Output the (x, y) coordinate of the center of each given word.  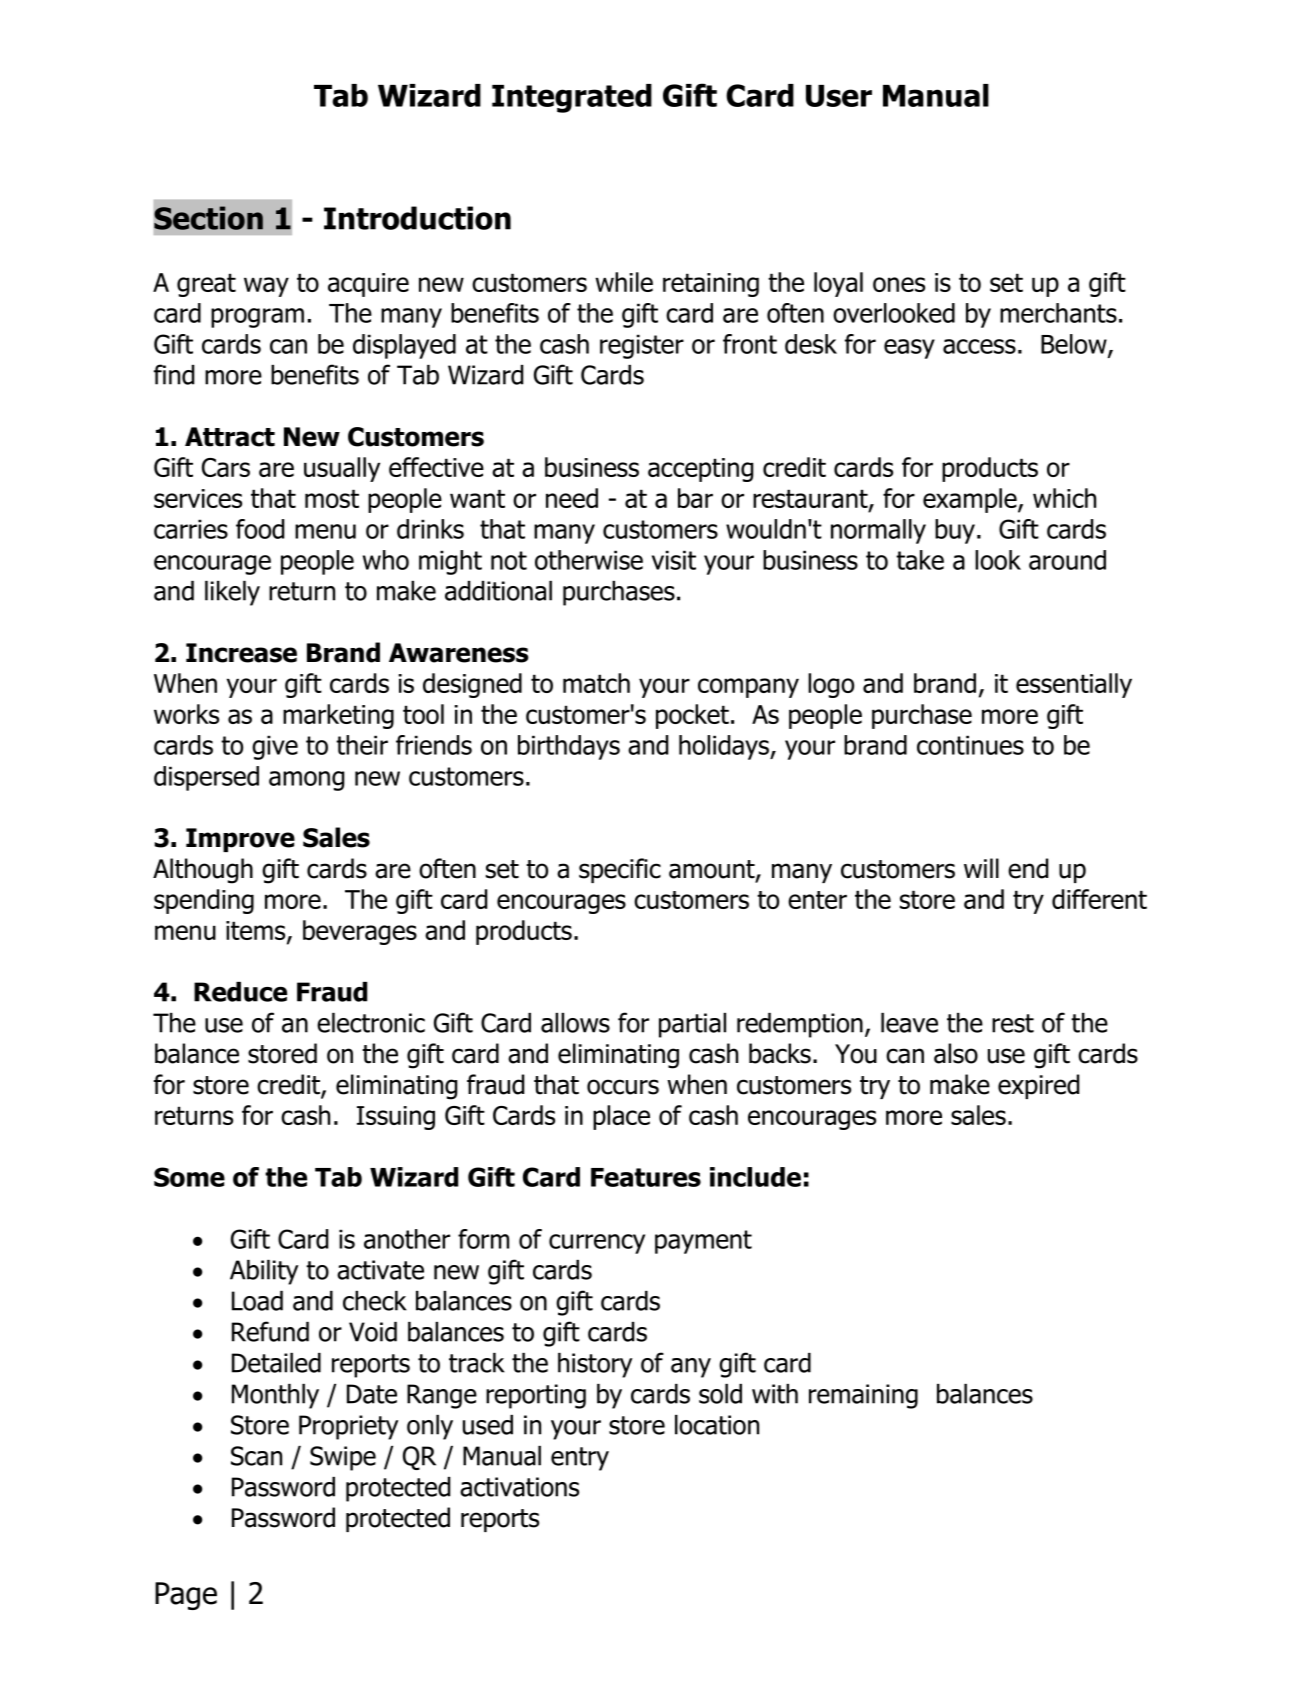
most (332, 498)
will (981, 868)
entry (580, 1459)
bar (695, 498)
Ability (264, 1272)
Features (646, 1177)
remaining (863, 1396)
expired (1038, 1086)
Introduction (417, 218)
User (839, 96)
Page (186, 1596)
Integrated (572, 98)
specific (620, 870)
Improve (240, 840)
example (971, 500)
